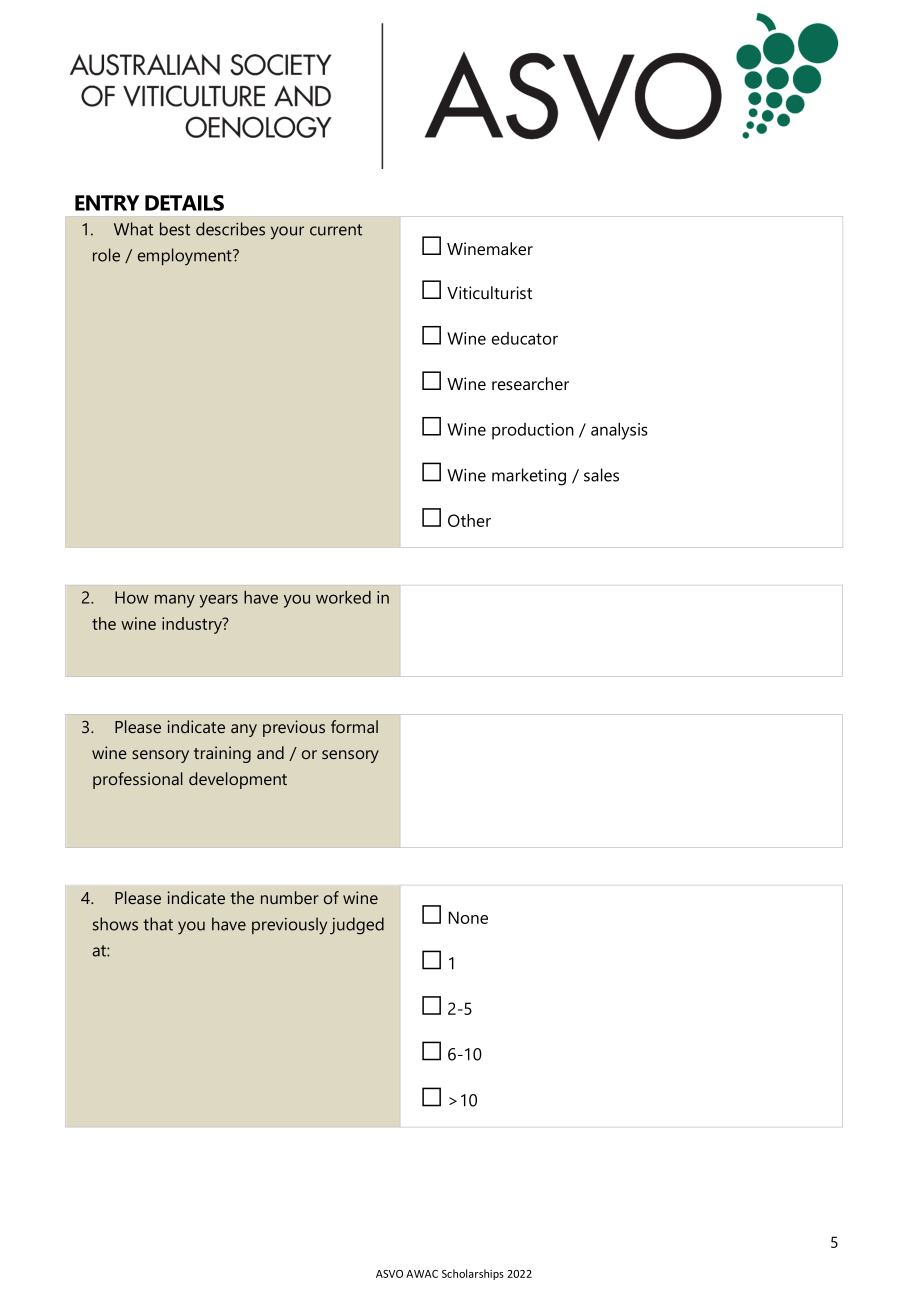  Describe the element at coordinates (354, 726) in the screenshot. I see `formal` at that location.
